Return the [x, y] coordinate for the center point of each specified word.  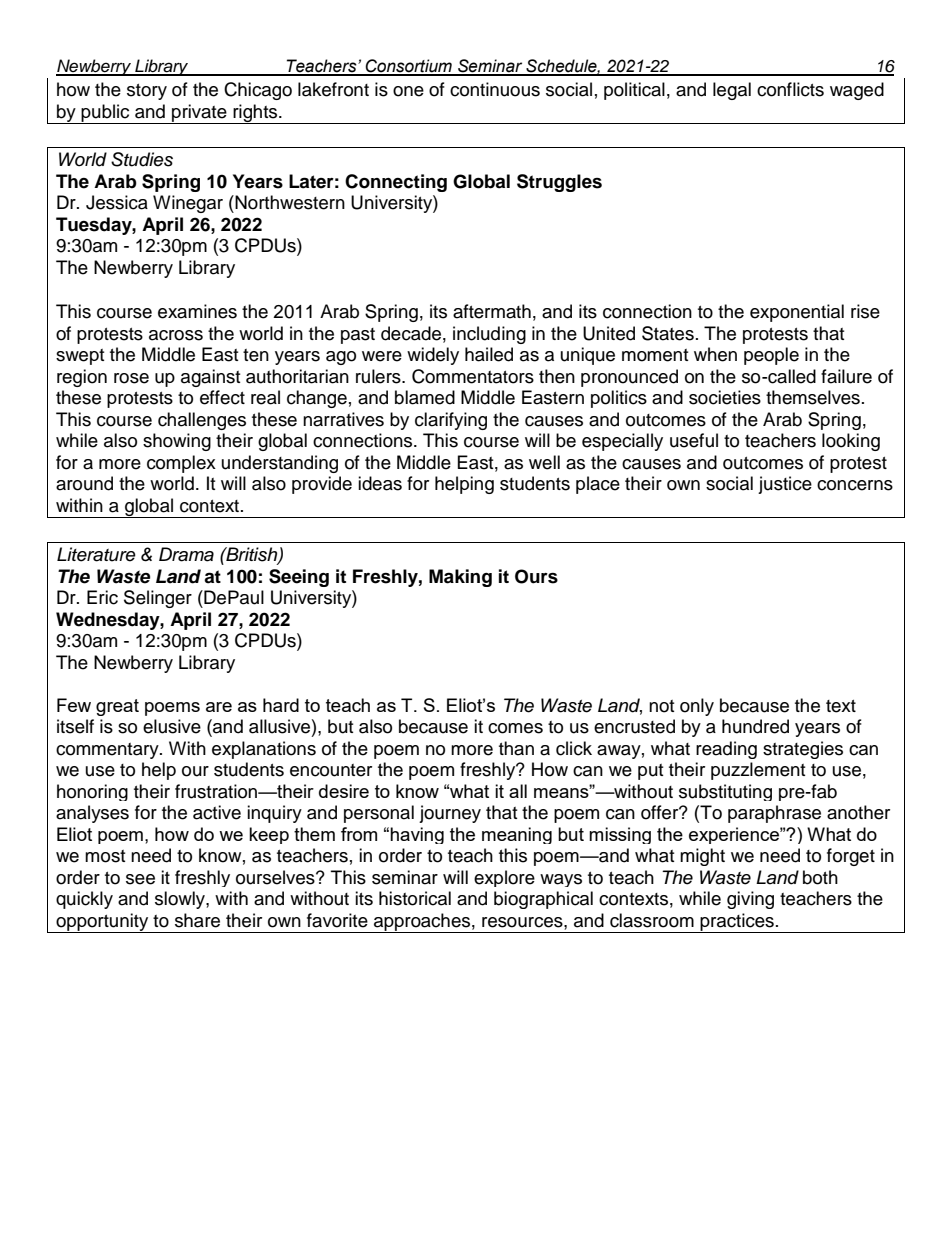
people [771, 356]
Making [460, 578]
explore [504, 878]
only [697, 707]
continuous [495, 89]
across [176, 335]
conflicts [790, 89]
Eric [102, 597]
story [147, 92]
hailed [489, 354]
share [197, 920]
